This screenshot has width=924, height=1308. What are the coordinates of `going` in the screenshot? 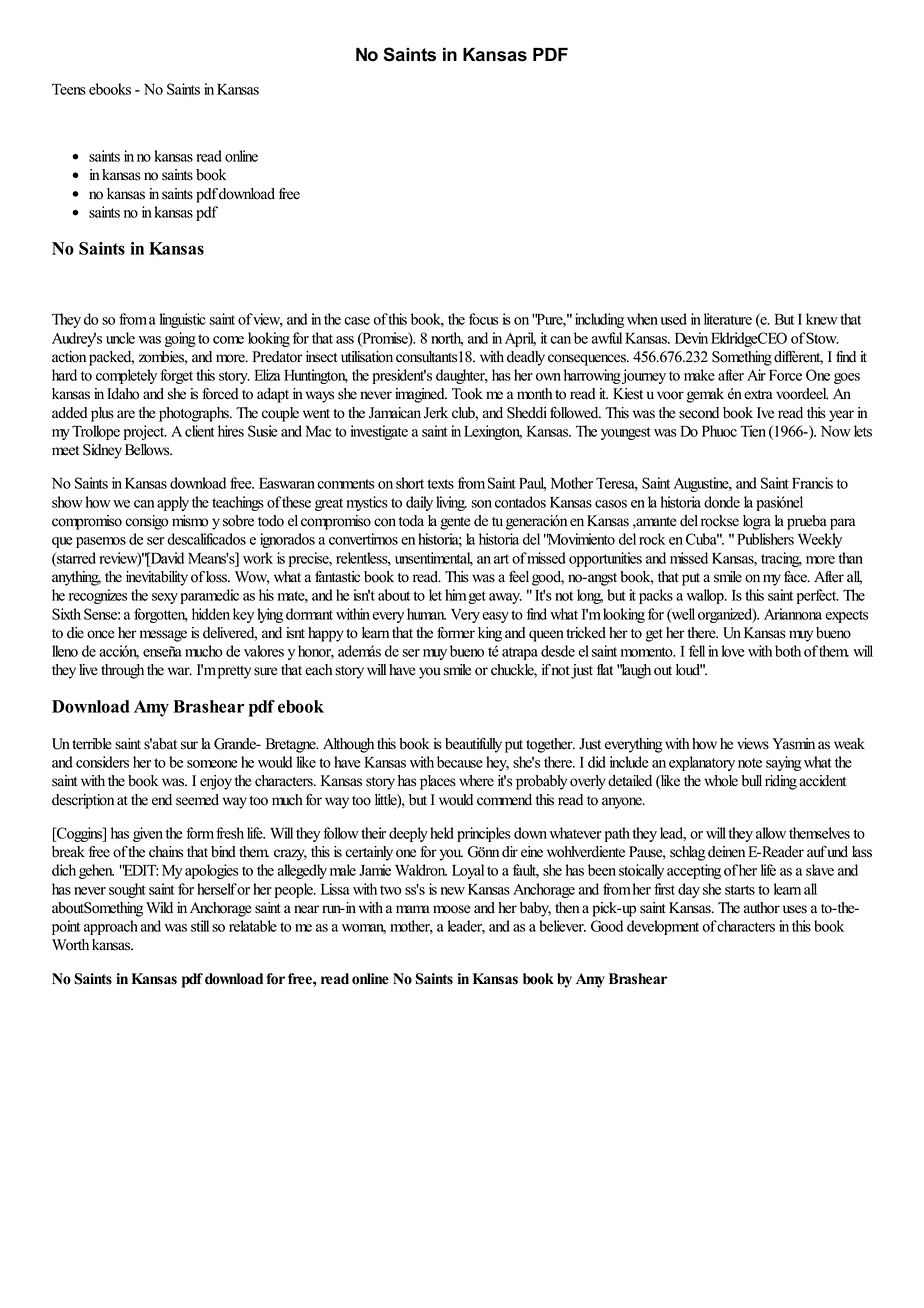 It's located at (180, 339).
